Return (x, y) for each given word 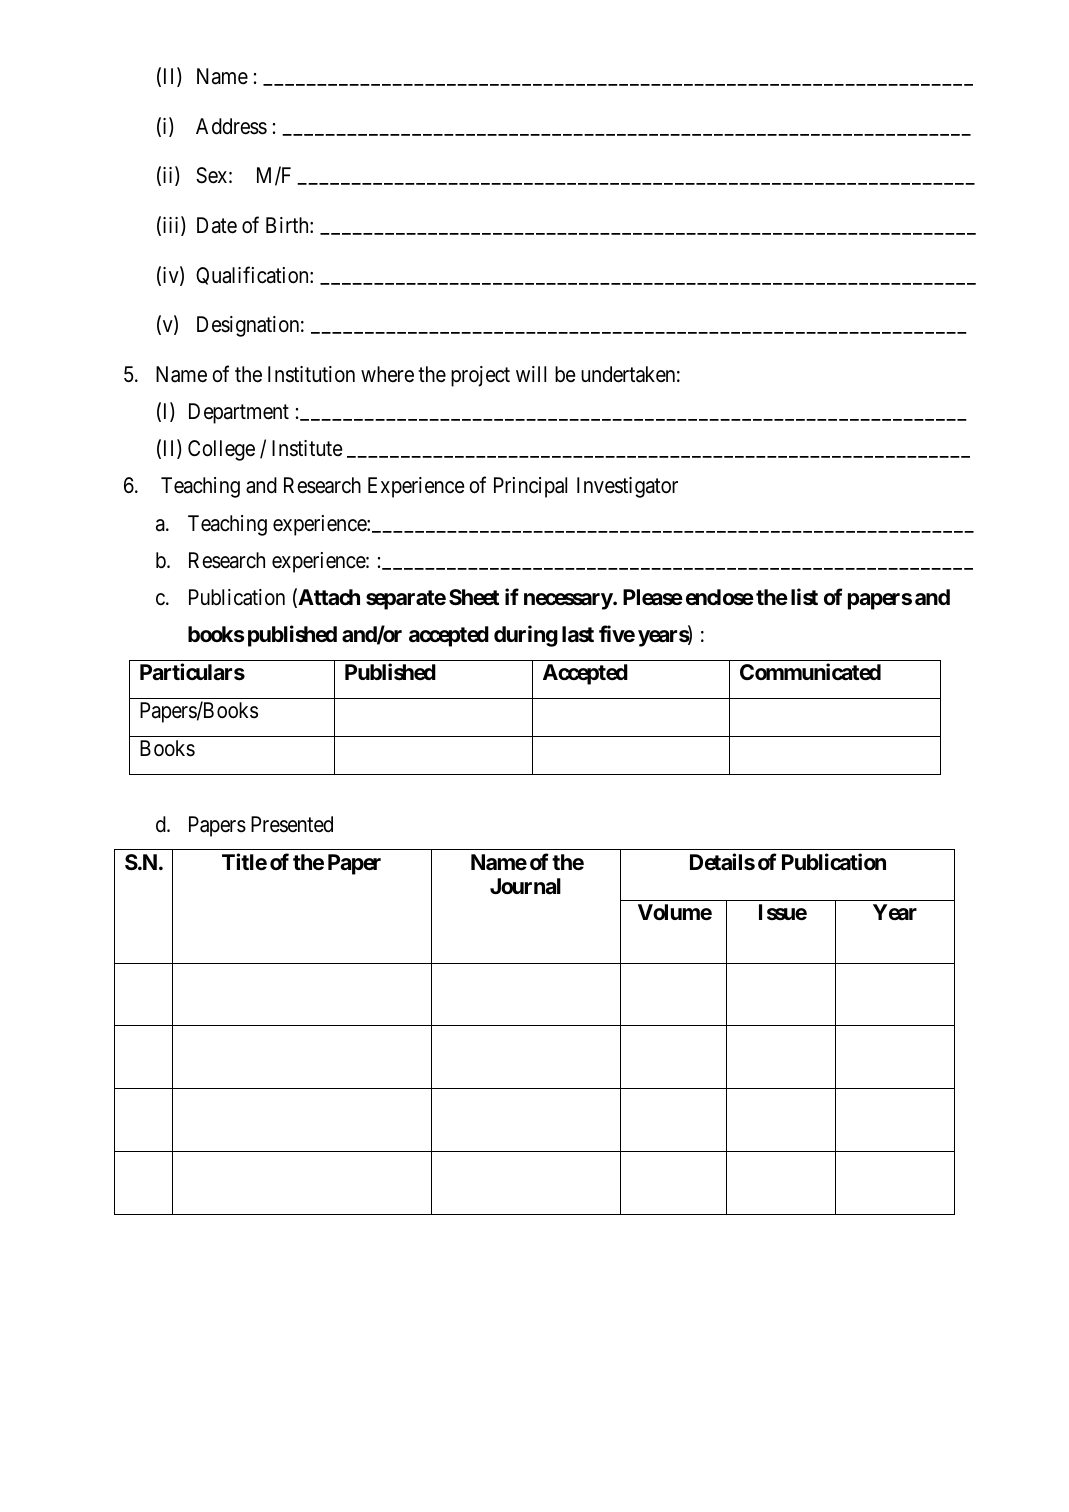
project (480, 376)
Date (217, 225)
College (221, 450)
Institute (307, 448)
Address (231, 126)
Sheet (474, 597)
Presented (292, 824)
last (578, 634)
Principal (530, 487)
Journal (525, 886)
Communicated (810, 672)
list (804, 597)
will (531, 374)
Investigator (627, 487)
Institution (311, 374)
